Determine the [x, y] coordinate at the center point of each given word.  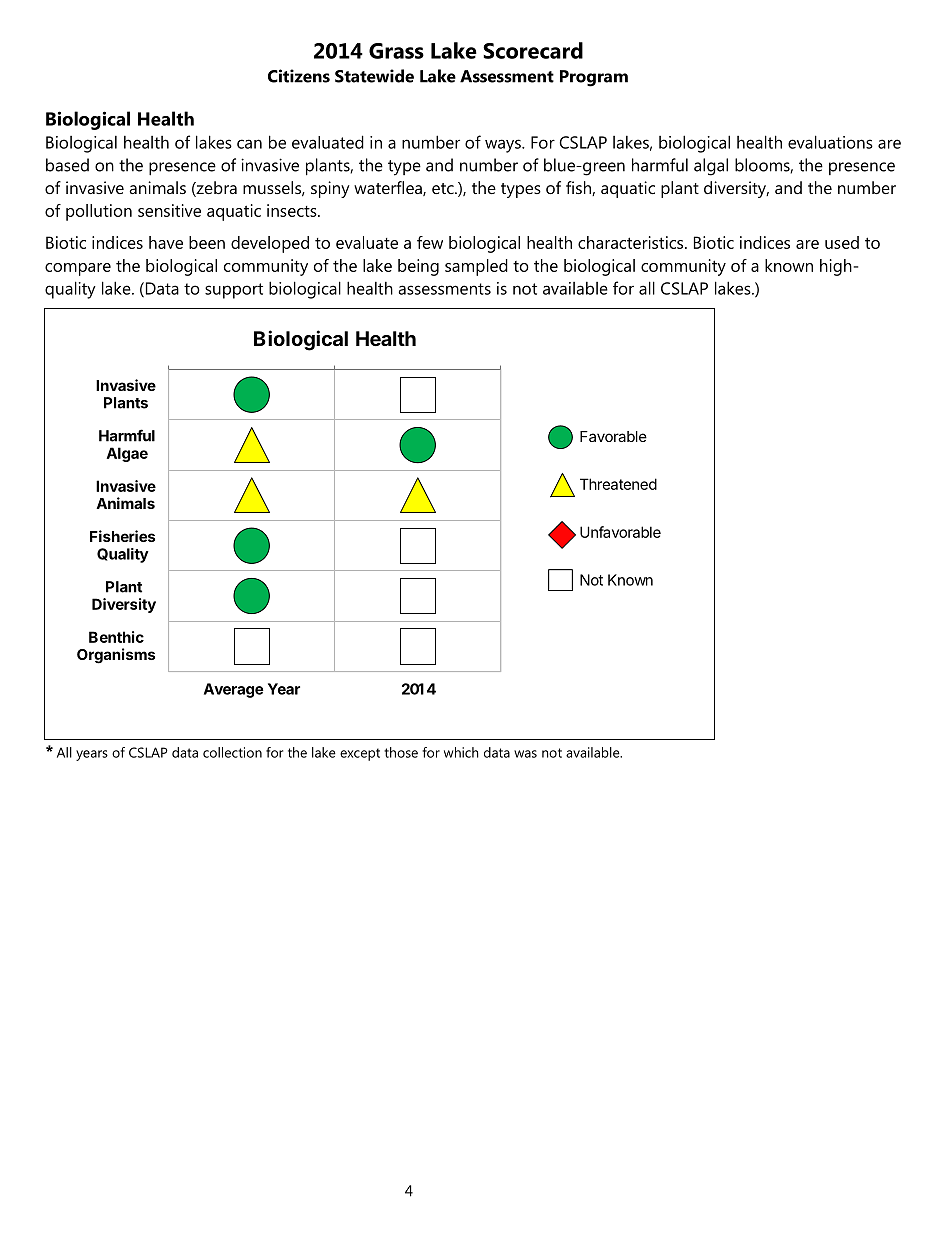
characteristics [632, 242]
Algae [127, 454]
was [525, 754]
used [842, 242]
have [166, 242]
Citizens [299, 76]
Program [594, 78]
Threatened [618, 484]
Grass [396, 51]
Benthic [116, 637]
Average [234, 690]
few [430, 242]
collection [232, 752]
